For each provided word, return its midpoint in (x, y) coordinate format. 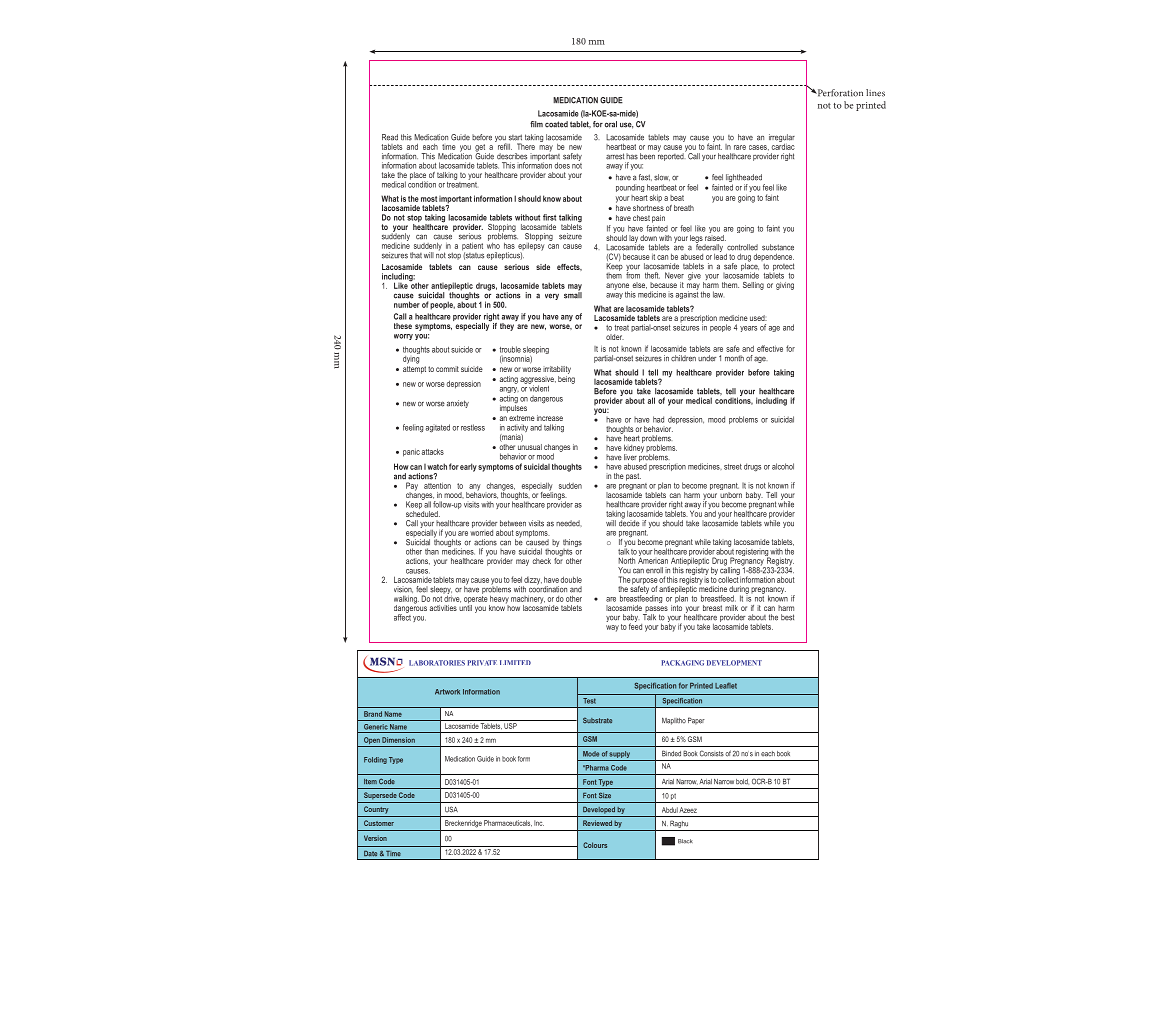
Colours (595, 845)
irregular (782, 139)
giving (785, 286)
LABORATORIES (437, 663)
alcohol (783, 466)
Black (685, 841)
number (407, 304)
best (787, 617)
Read (390, 137)
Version (375, 838)
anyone (617, 287)
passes (655, 610)
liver (630, 457)
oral (611, 124)
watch (437, 466)
